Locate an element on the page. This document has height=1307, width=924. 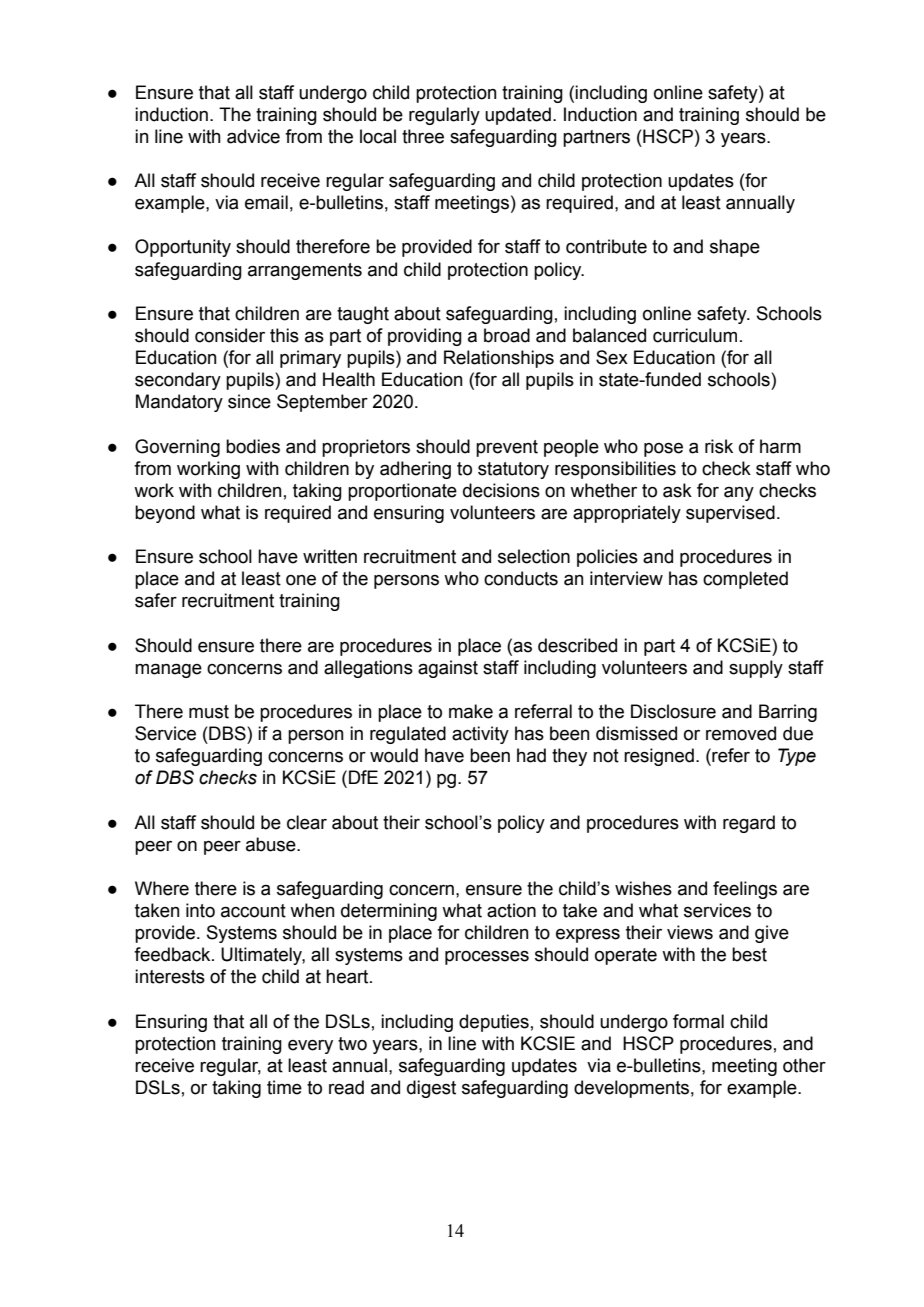
deputies is located at coordinates (494, 1023).
